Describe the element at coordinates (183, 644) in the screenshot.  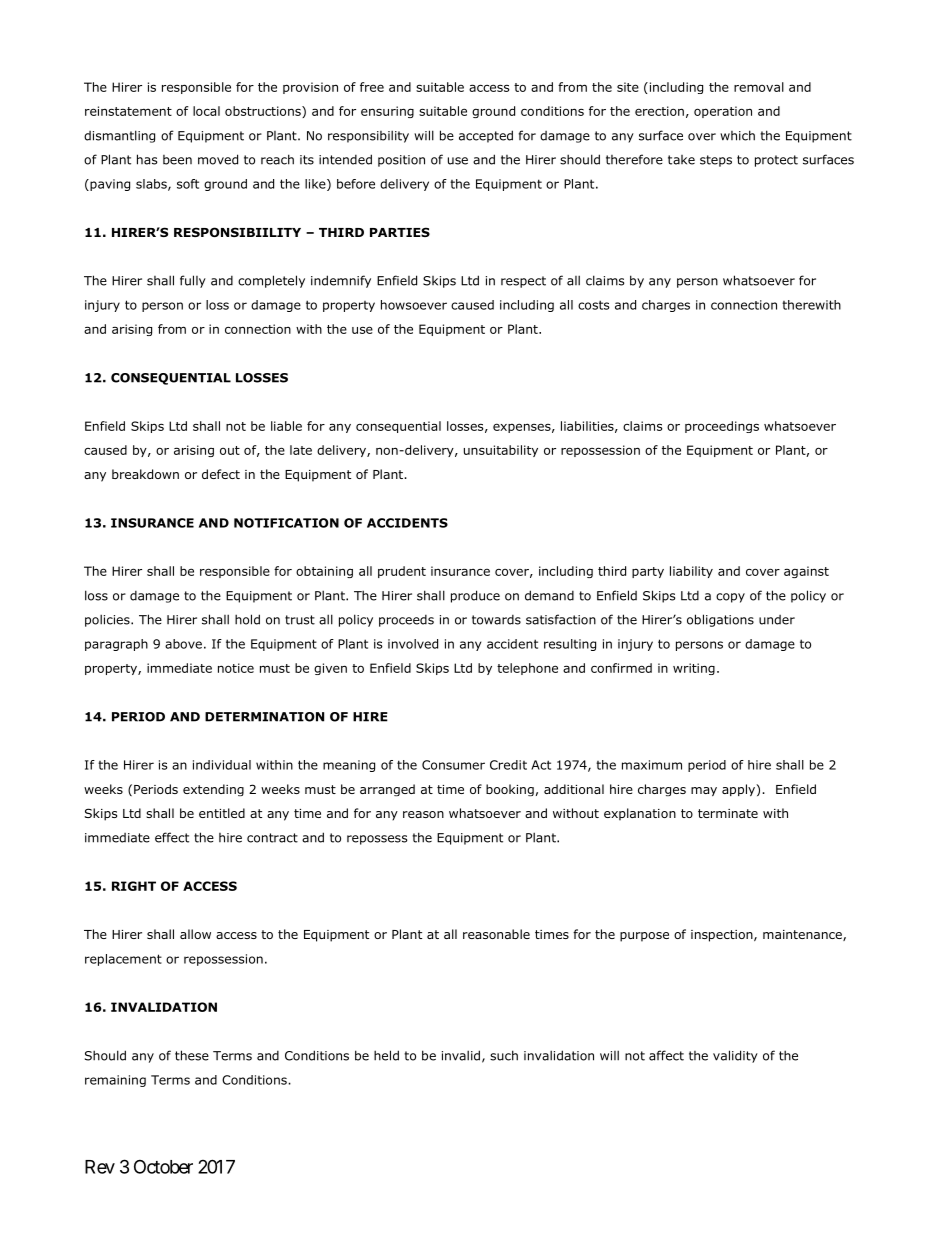
I see `above` at that location.
